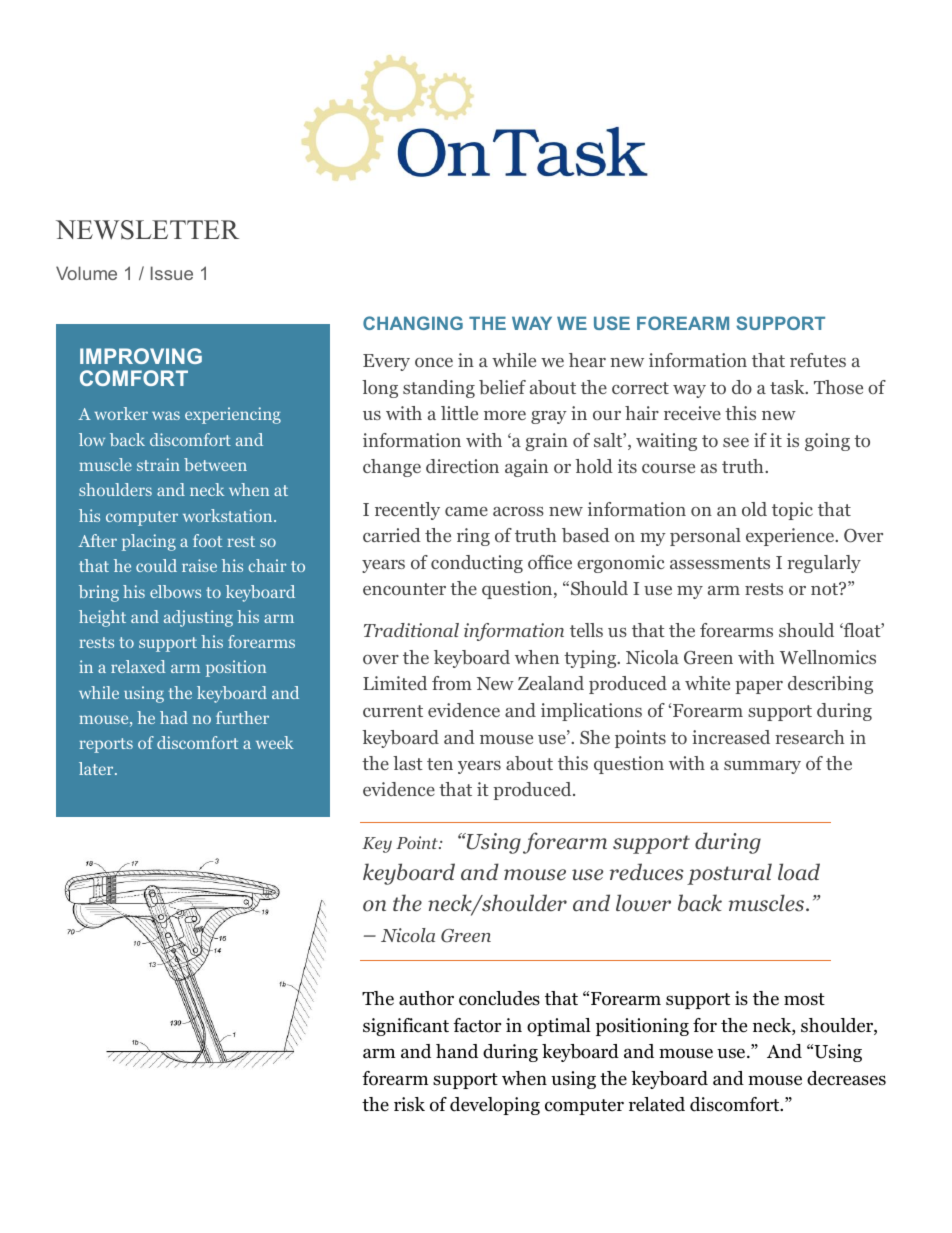  What do you see at coordinates (172, 273) in the screenshot?
I see `Issue` at bounding box center [172, 273].
